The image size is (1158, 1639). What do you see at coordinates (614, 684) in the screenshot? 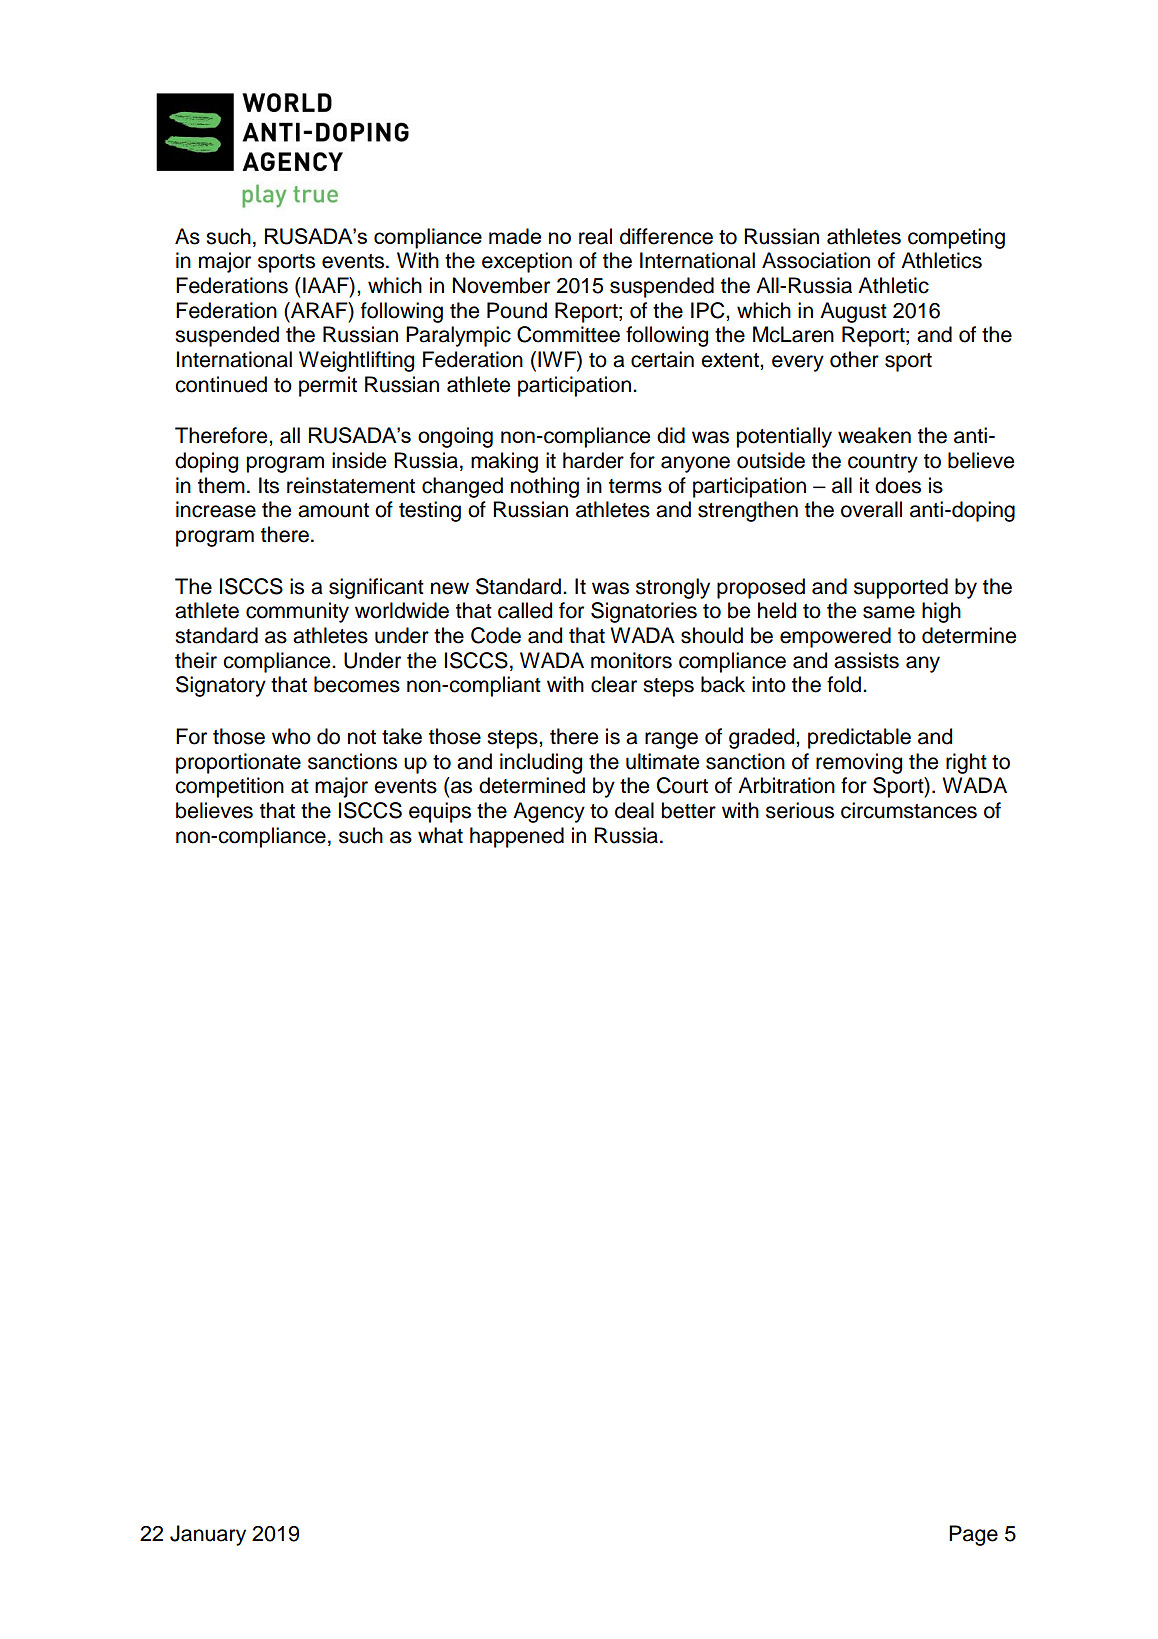
I see `clear` at bounding box center [614, 684].
